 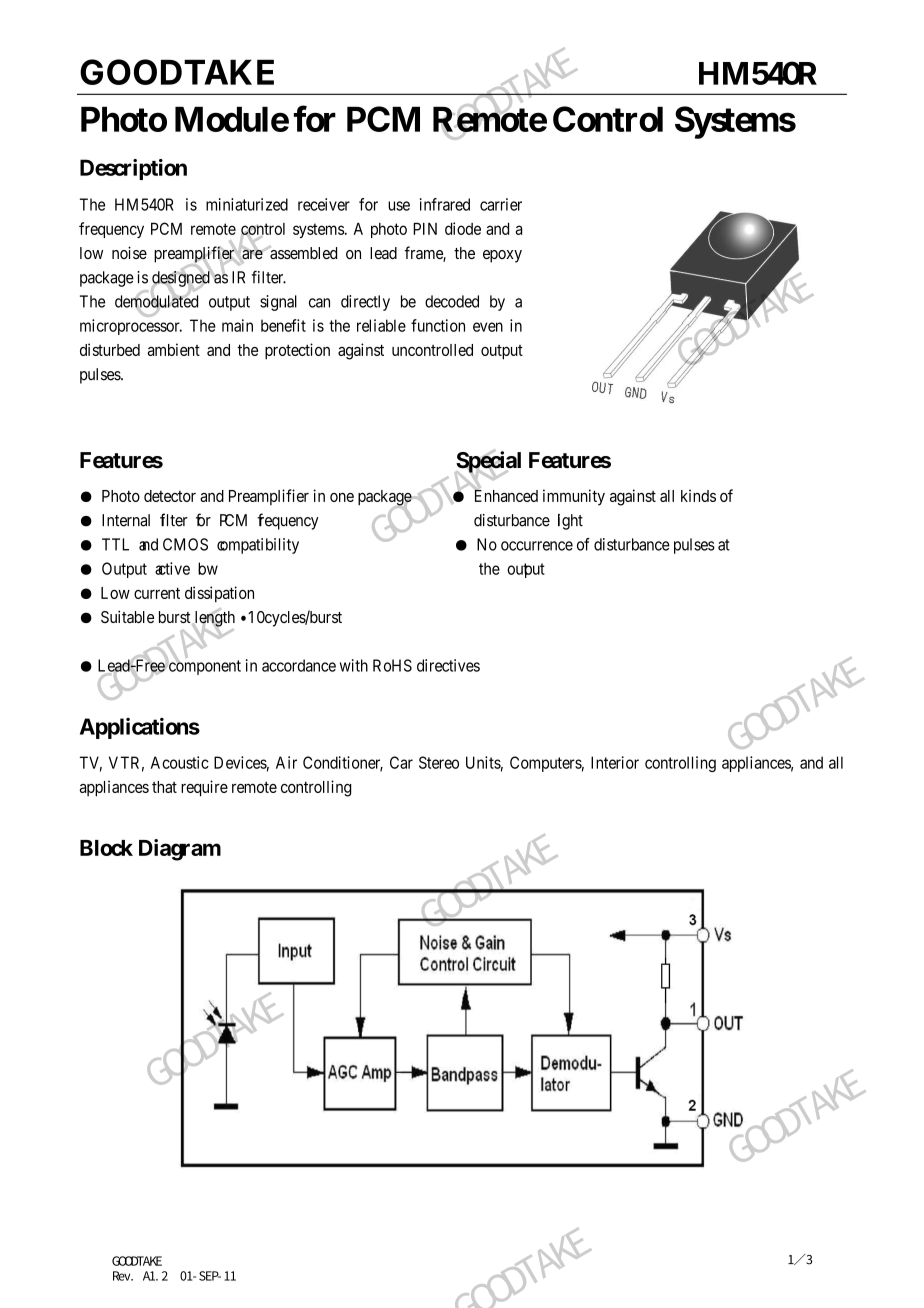 I want to click on Description, so click(x=133, y=169).
